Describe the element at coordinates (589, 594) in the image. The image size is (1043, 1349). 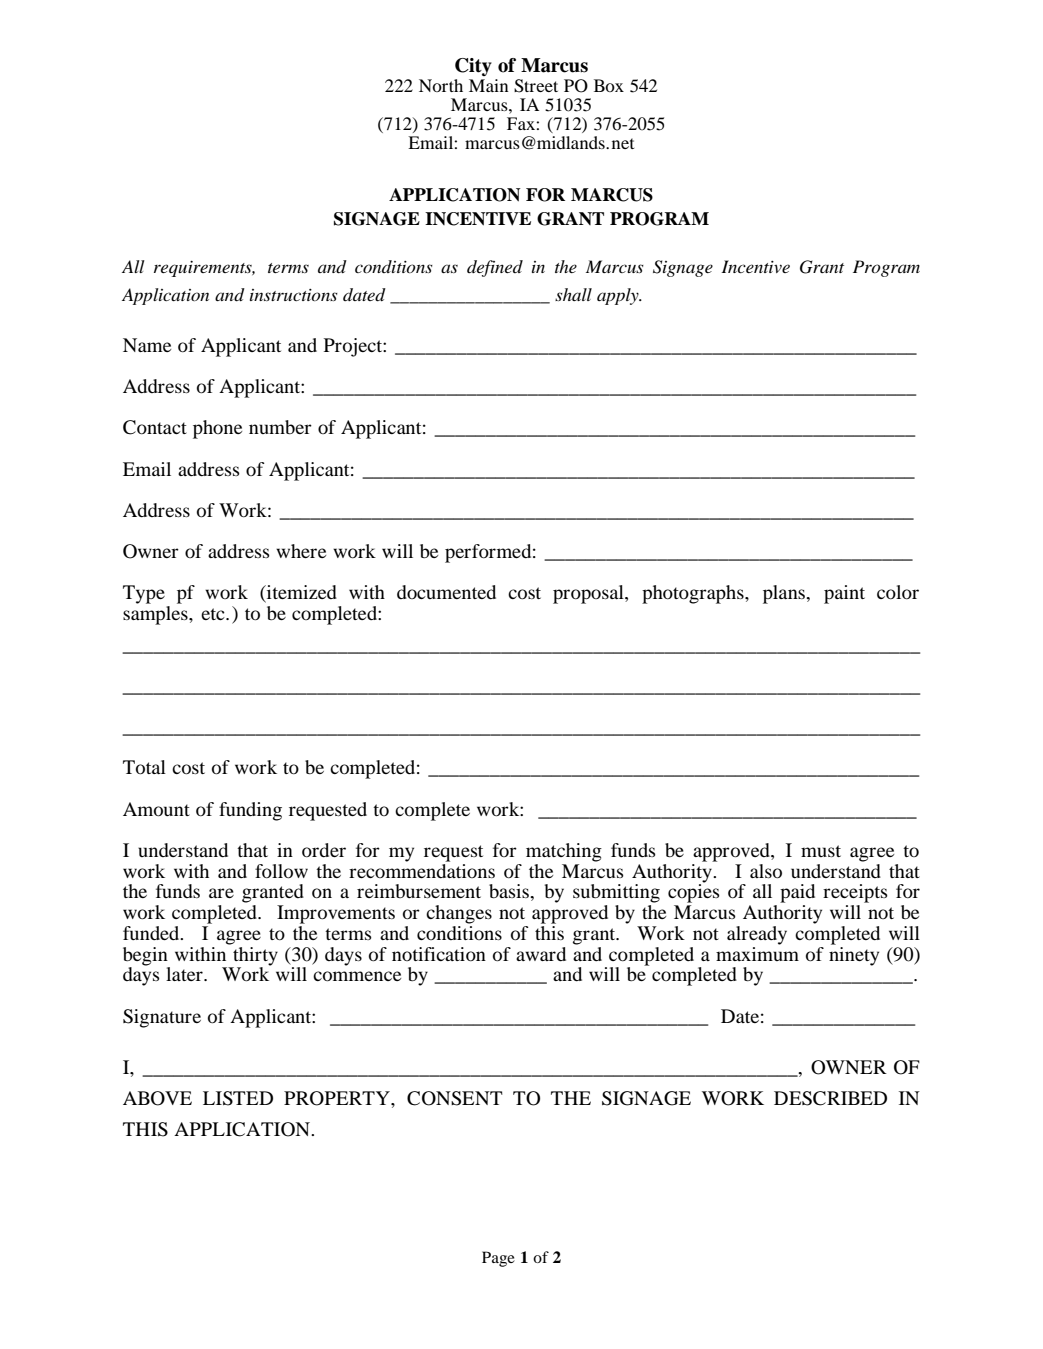
I see `proposal` at that location.
